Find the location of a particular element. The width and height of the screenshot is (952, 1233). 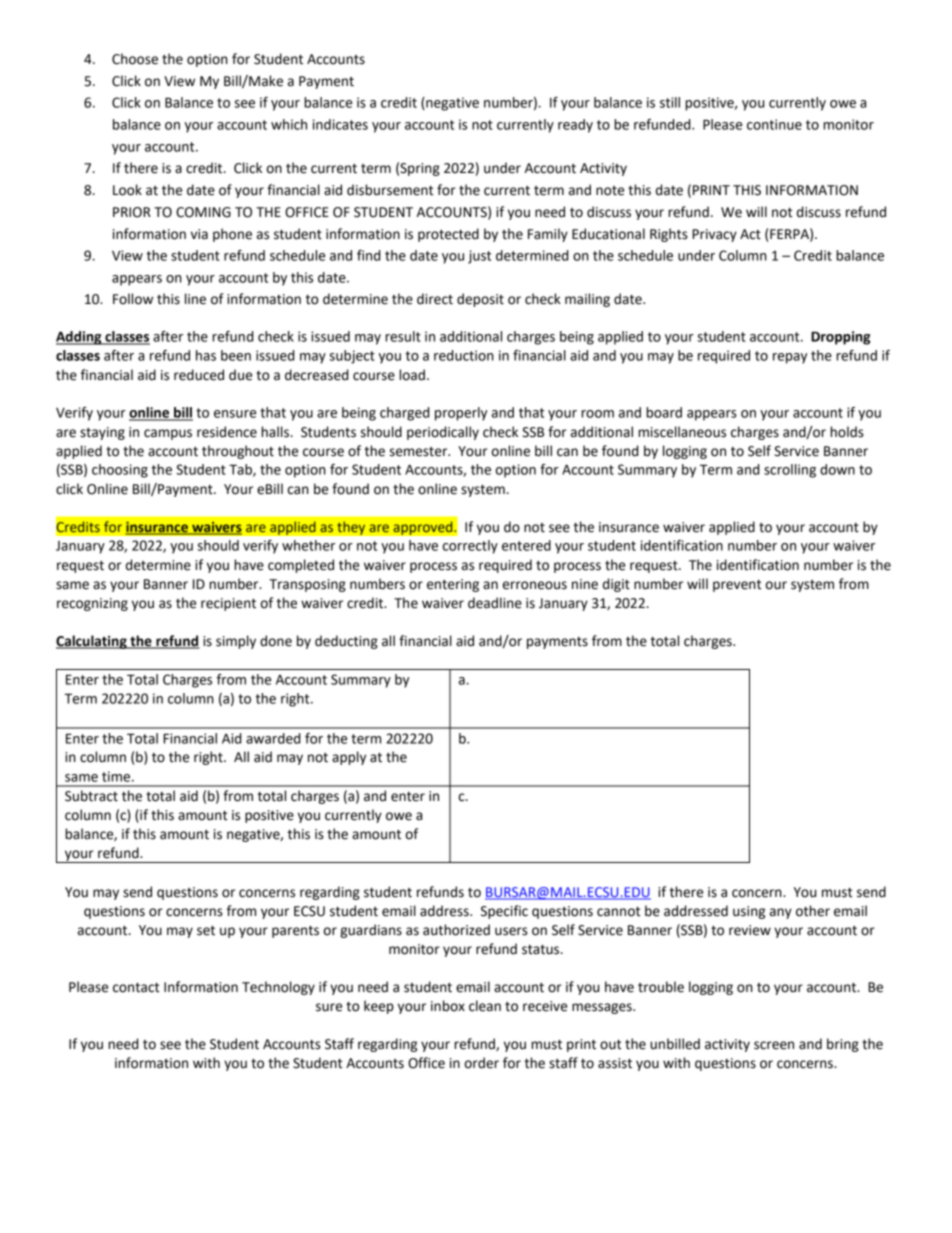

continue is located at coordinates (774, 124).
